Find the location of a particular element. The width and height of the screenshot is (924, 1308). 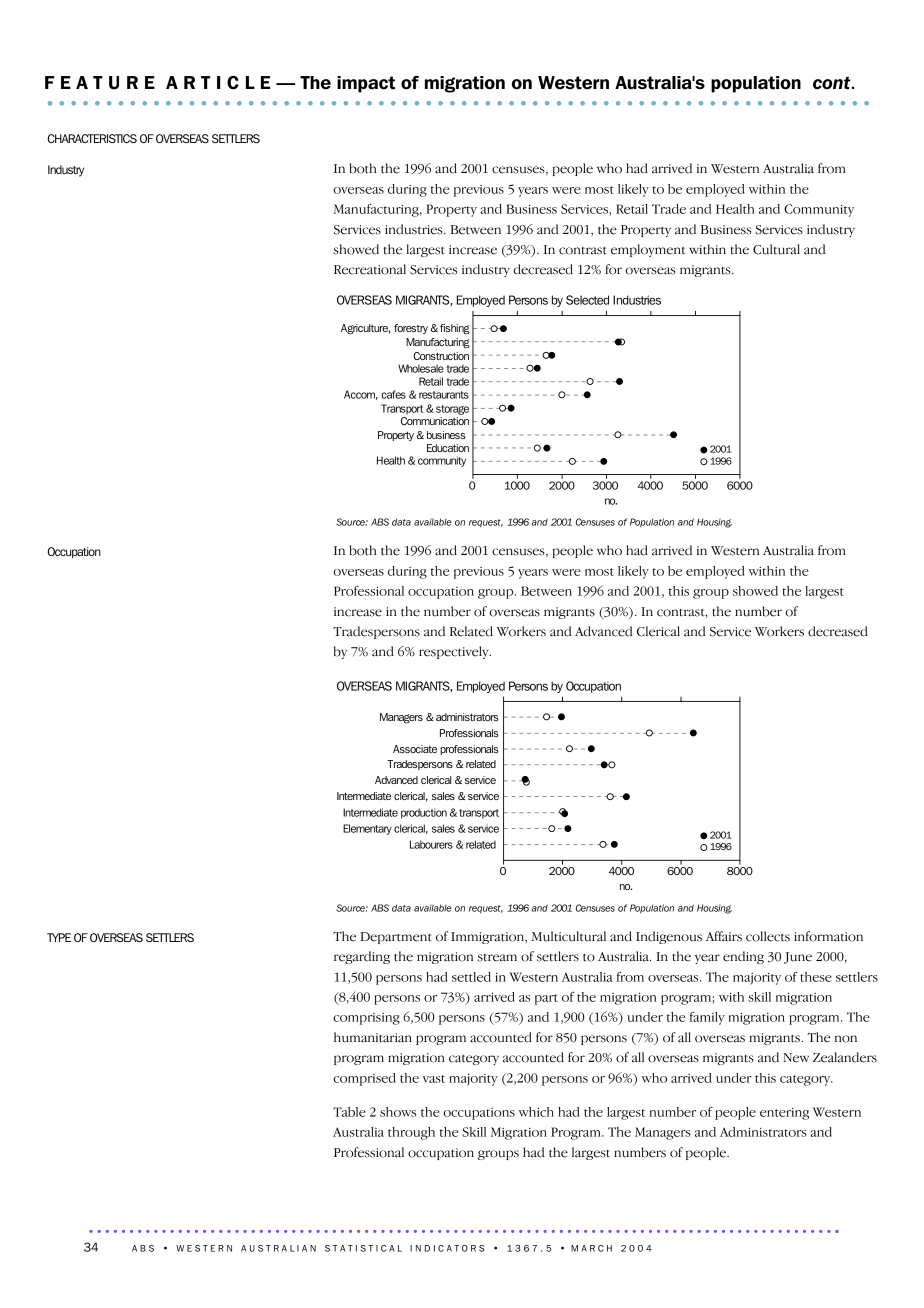

Table is located at coordinates (349, 1112).
